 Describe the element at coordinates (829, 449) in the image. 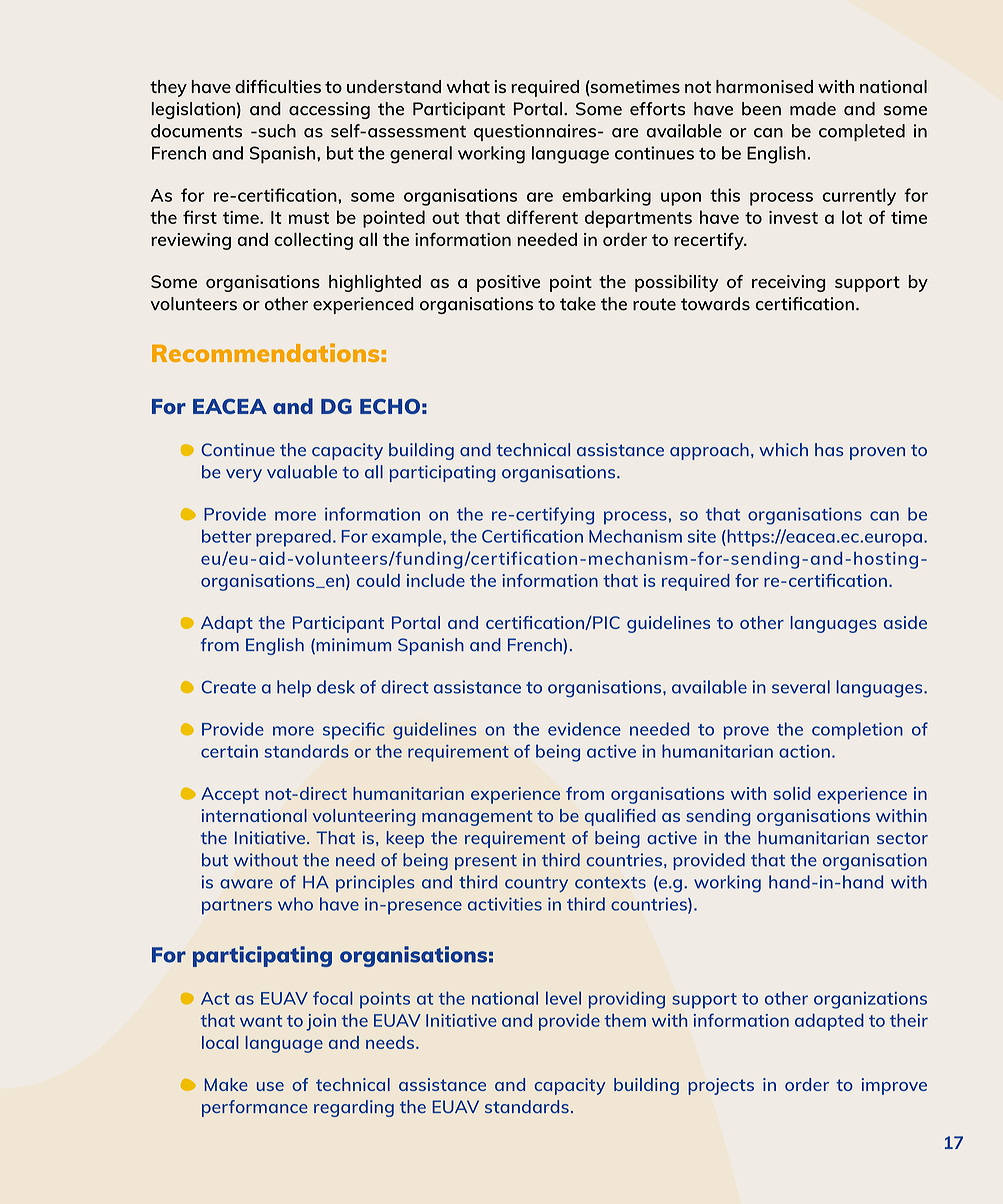

I see `has` at that location.
